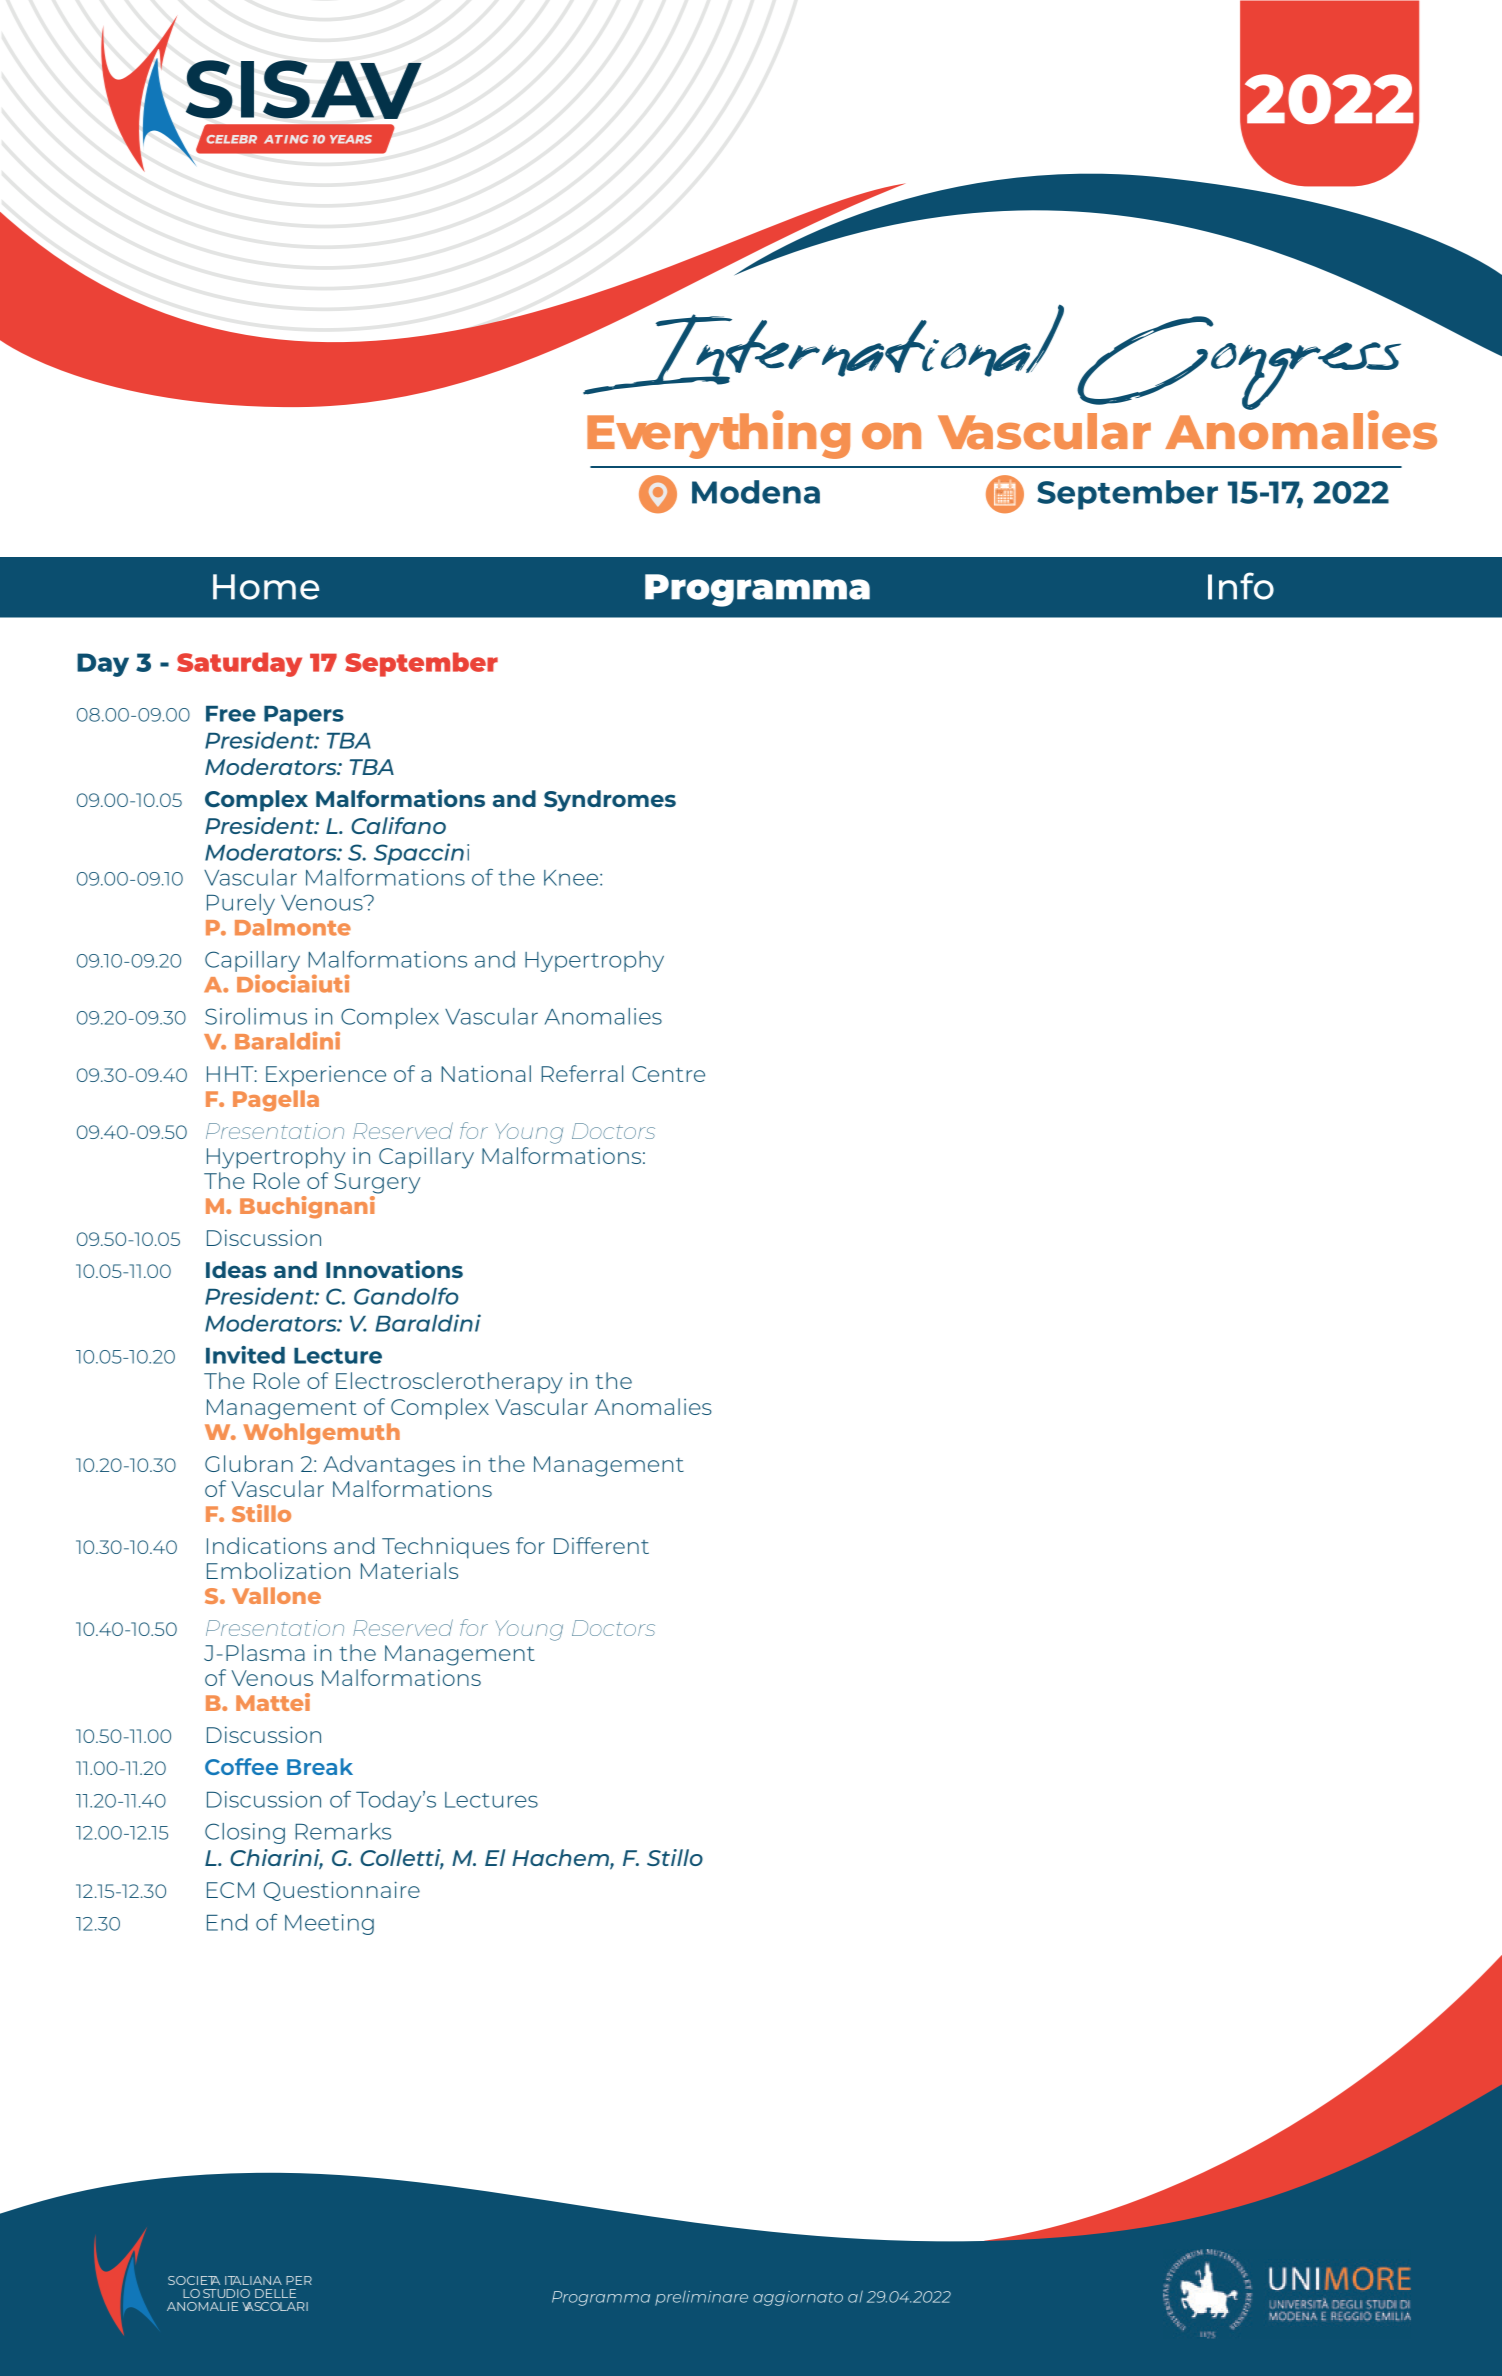  What do you see at coordinates (351, 139) in the screenshot?
I see `YEARS` at bounding box center [351, 139].
